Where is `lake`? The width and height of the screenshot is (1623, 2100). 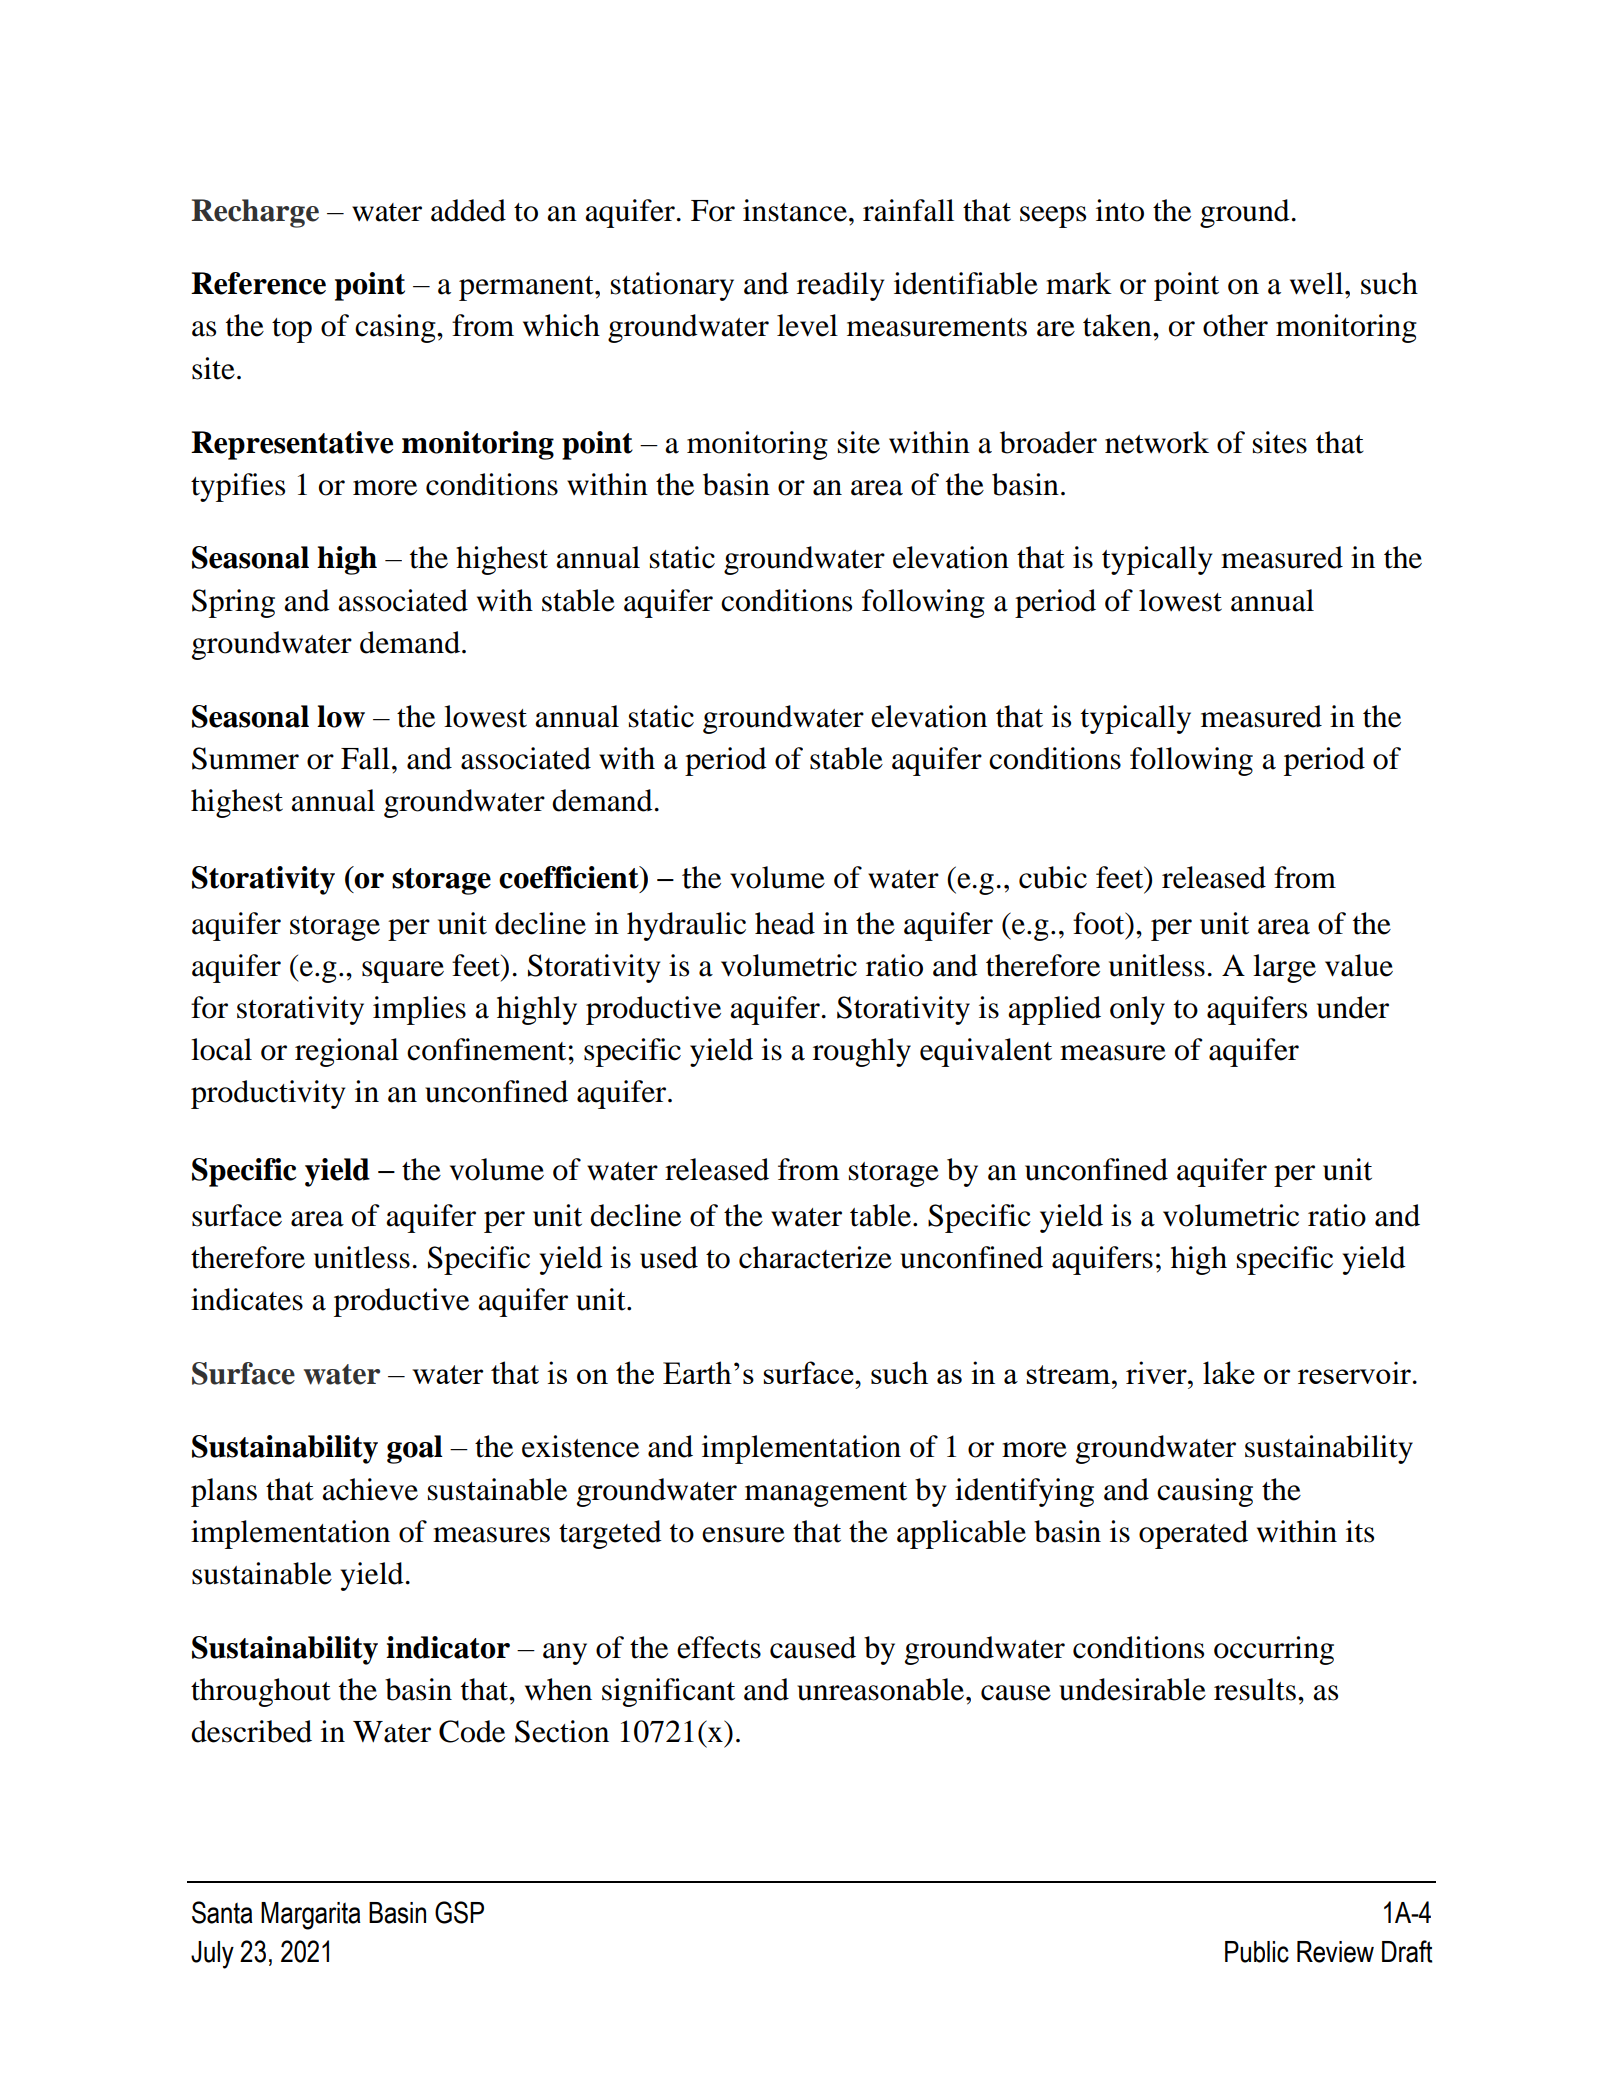
lake is located at coordinates (1229, 1372).
